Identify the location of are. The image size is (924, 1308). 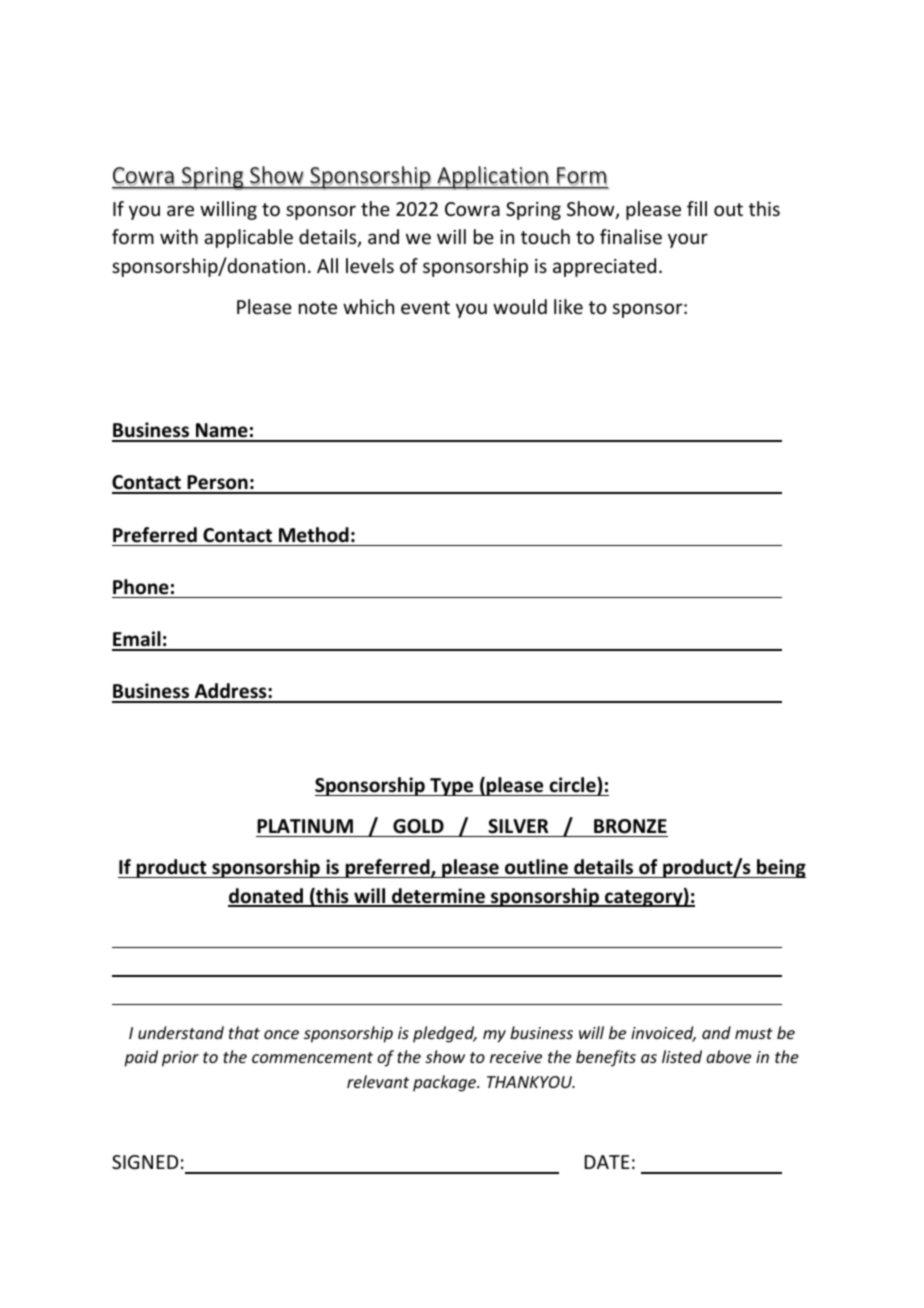
(180, 210).
